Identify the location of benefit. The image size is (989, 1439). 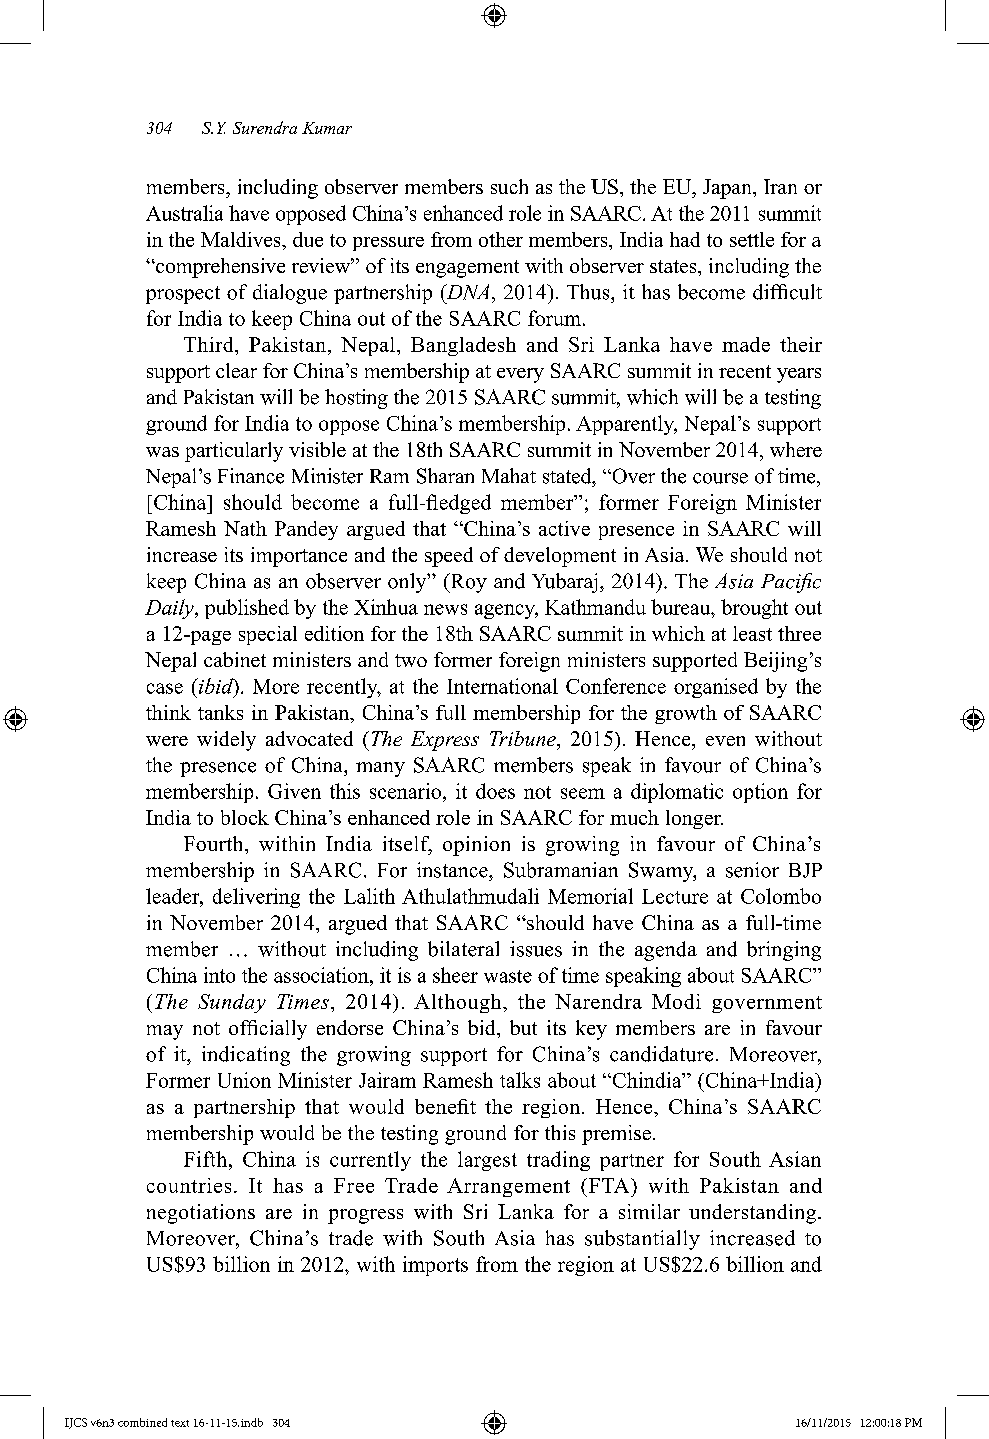
(445, 1106).
